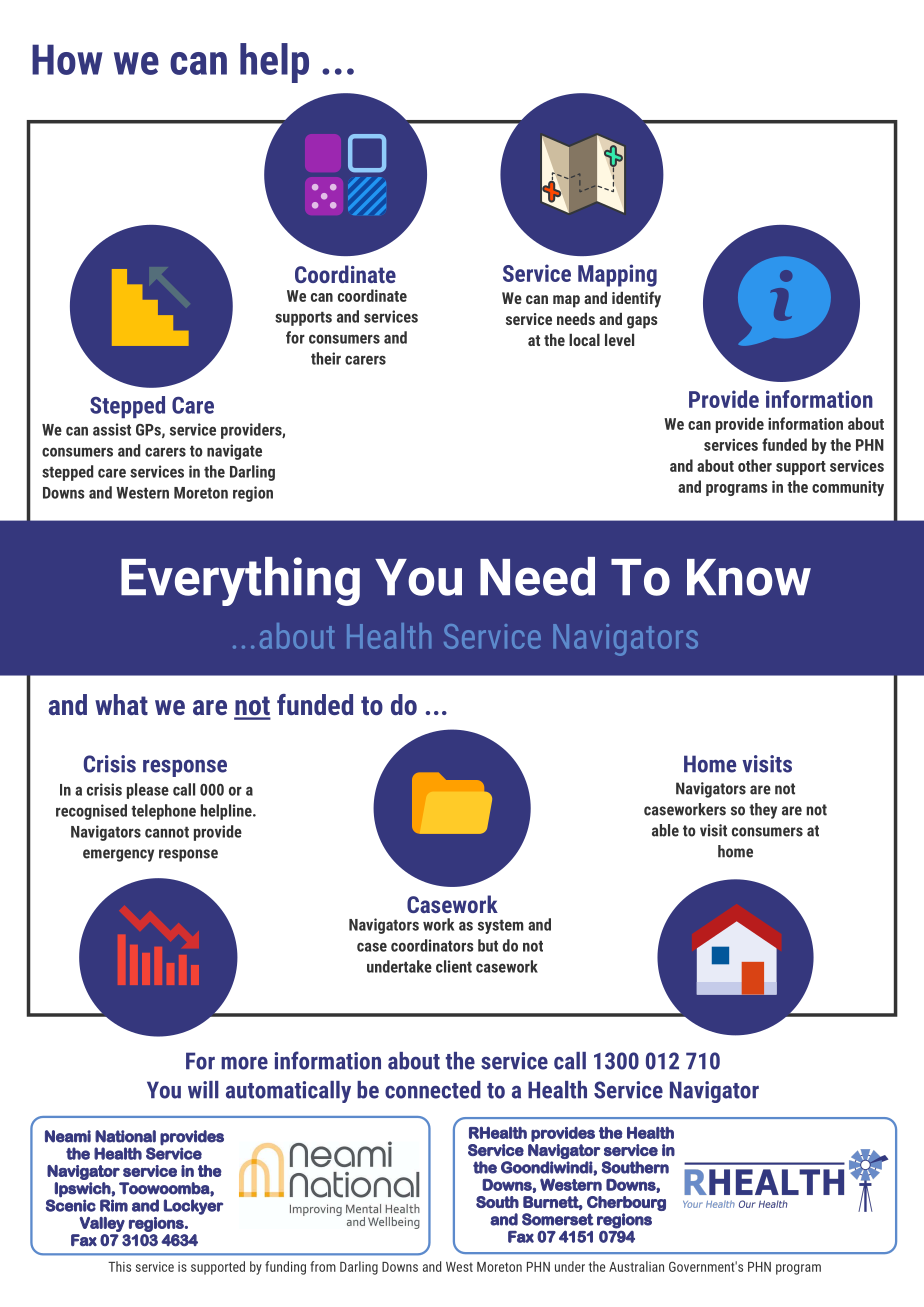  I want to click on How, so click(67, 59).
